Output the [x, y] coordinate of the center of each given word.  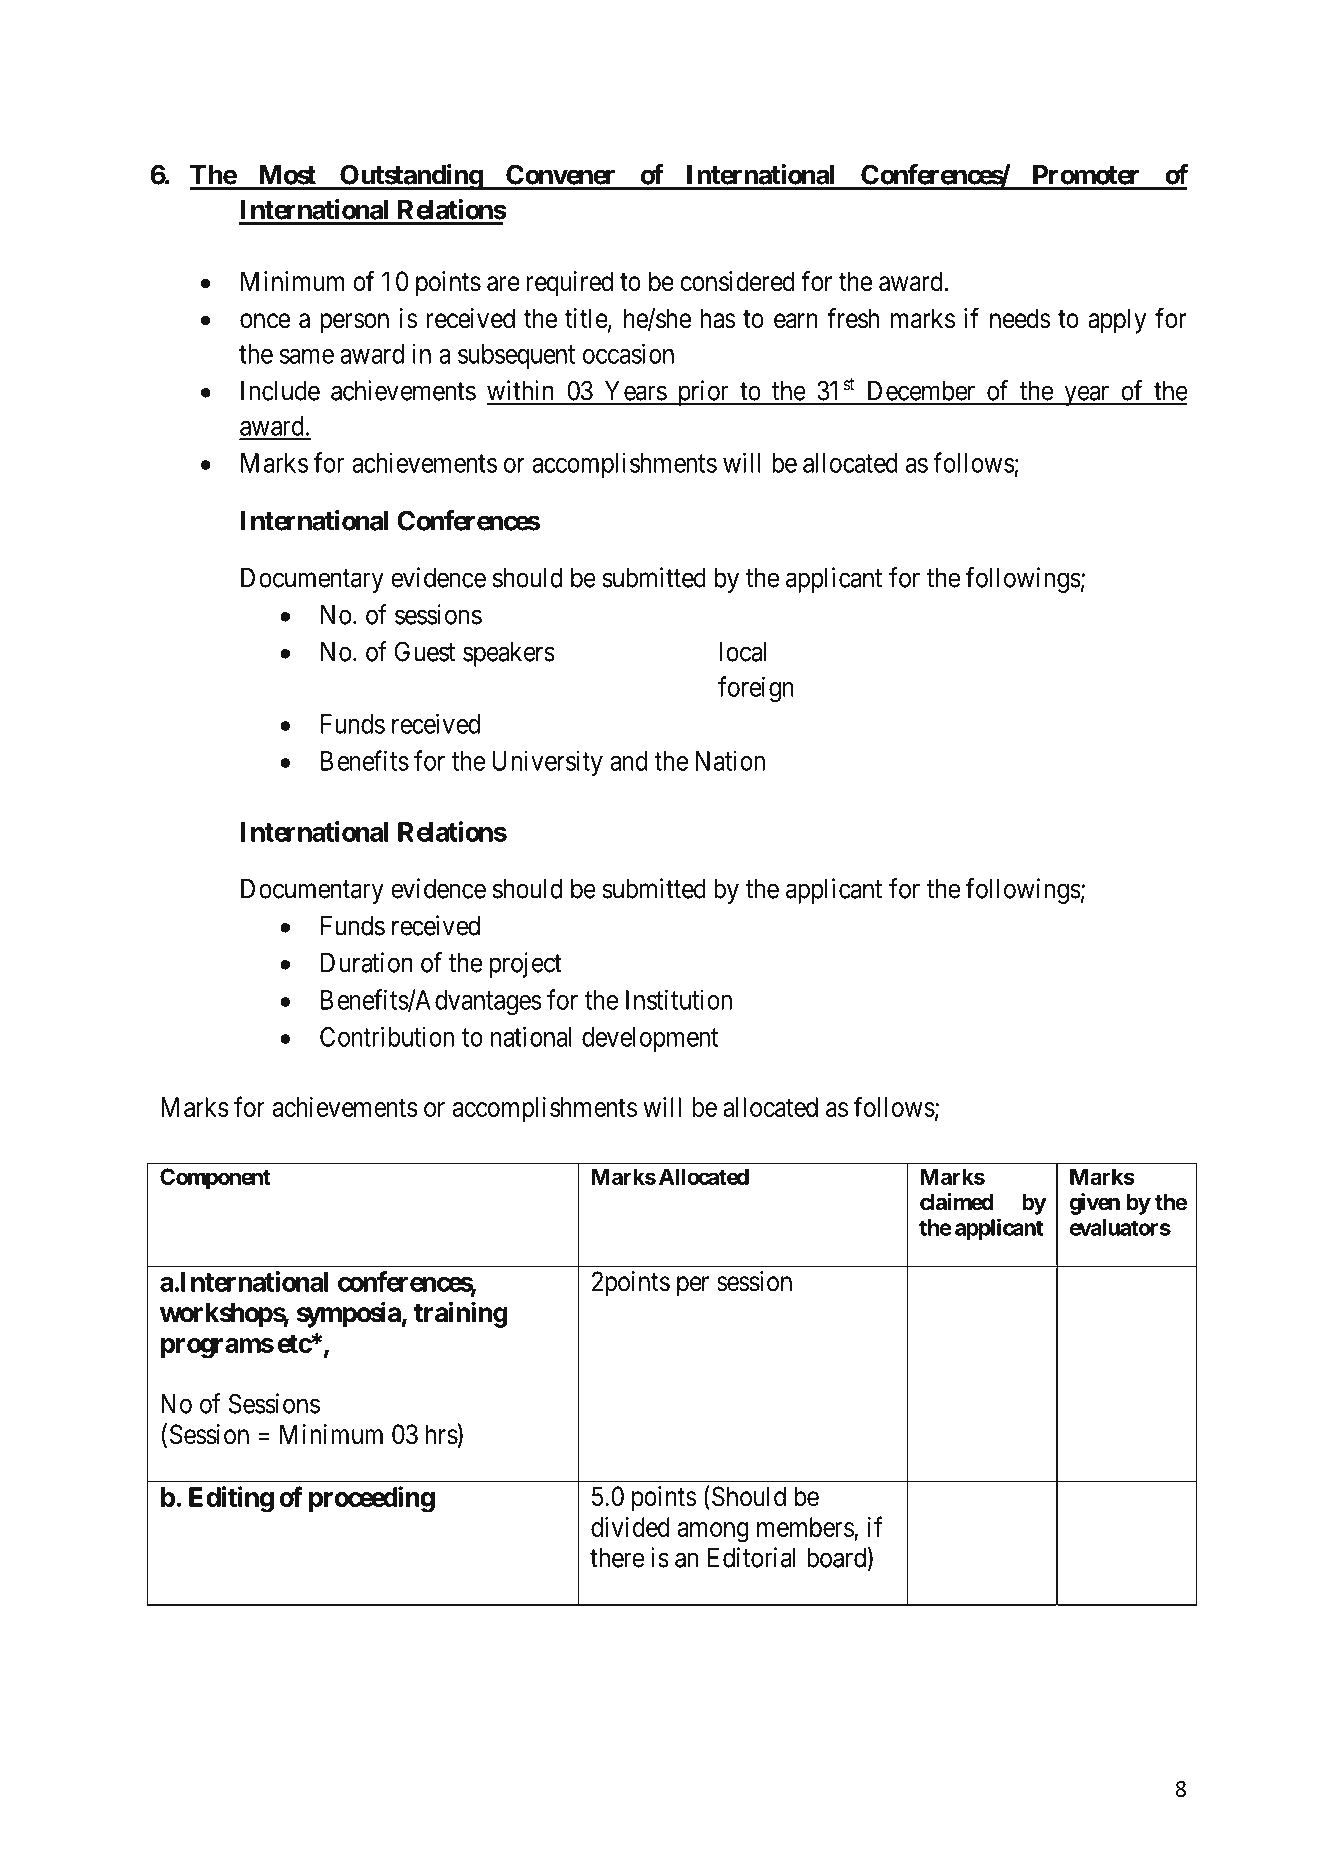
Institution [679, 999]
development [650, 1039]
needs [1020, 318]
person [354, 323]
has [718, 318]
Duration [367, 962]
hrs [442, 1434]
